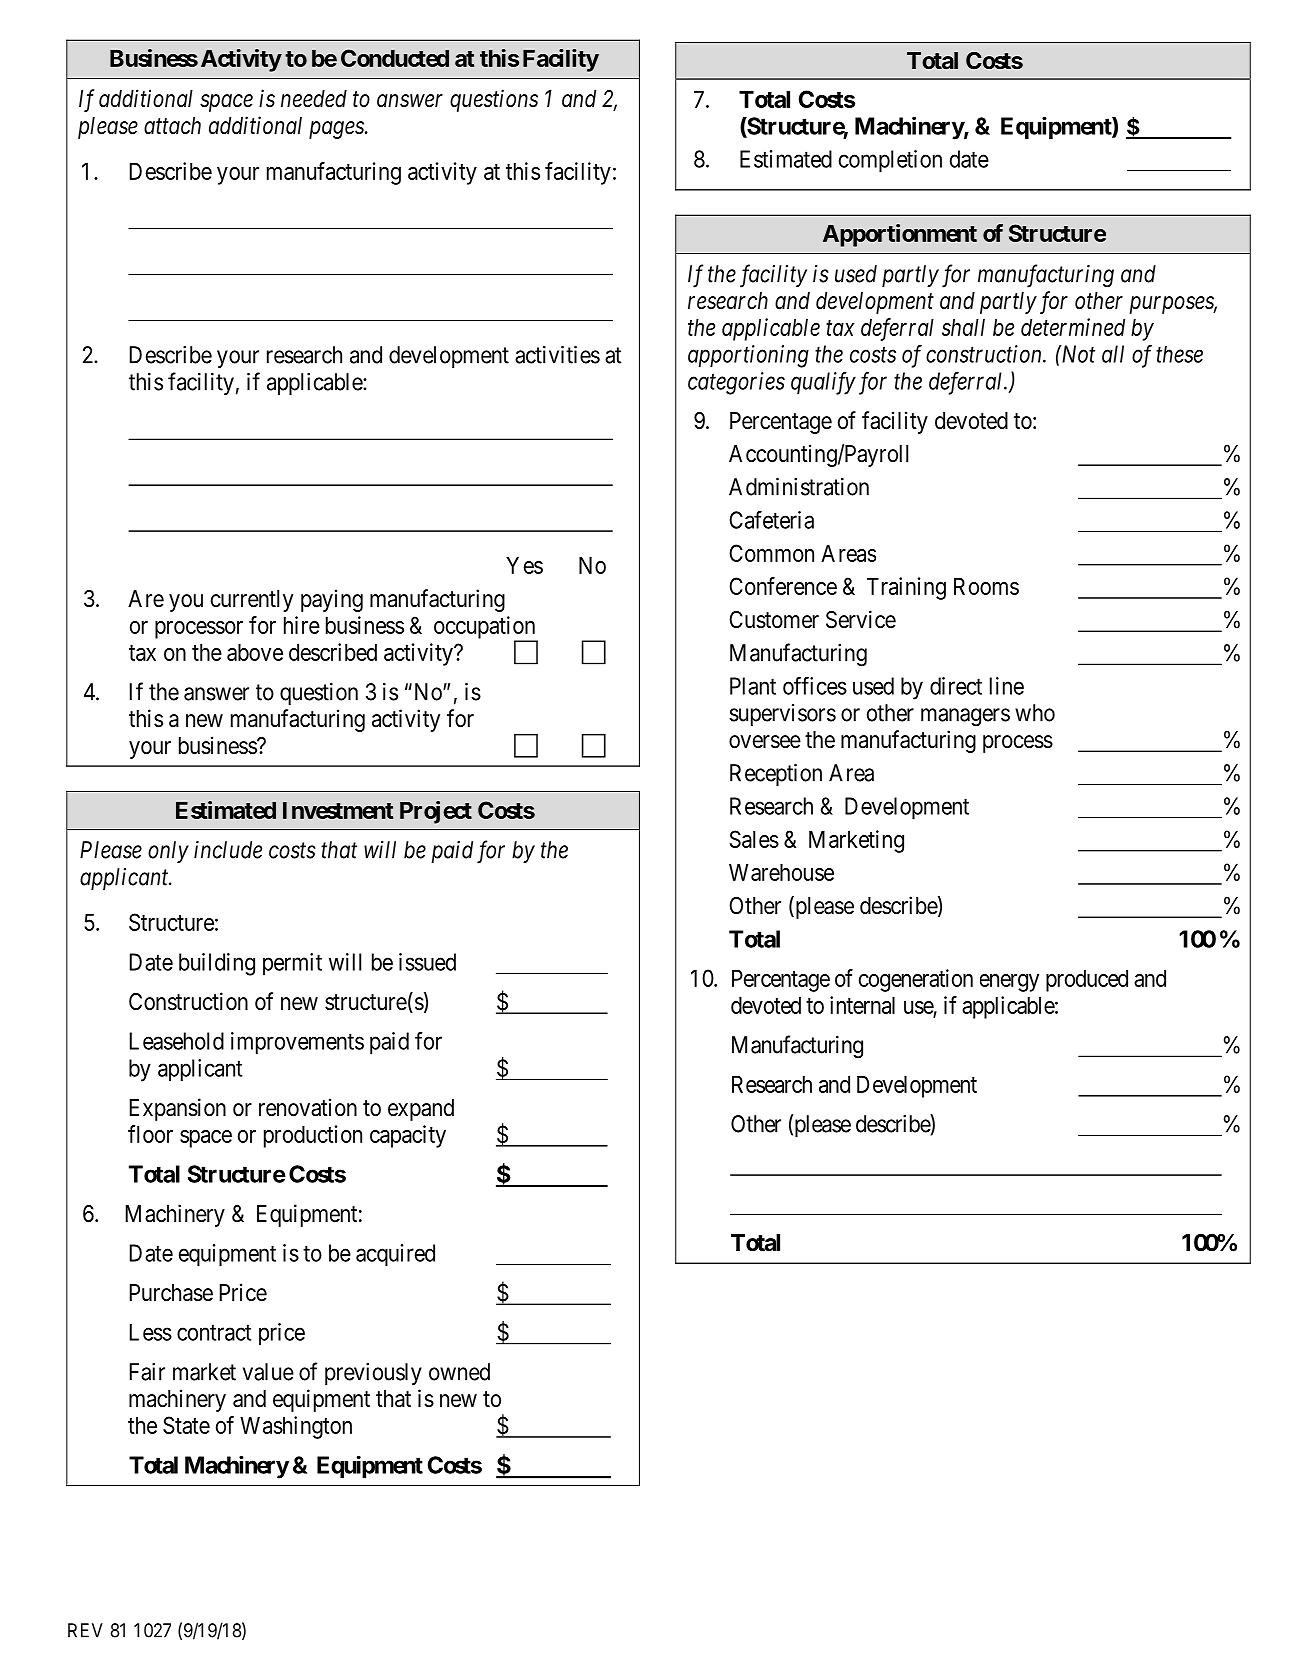  Describe the element at coordinates (900, 235) in the screenshot. I see `Apportionment` at that location.
